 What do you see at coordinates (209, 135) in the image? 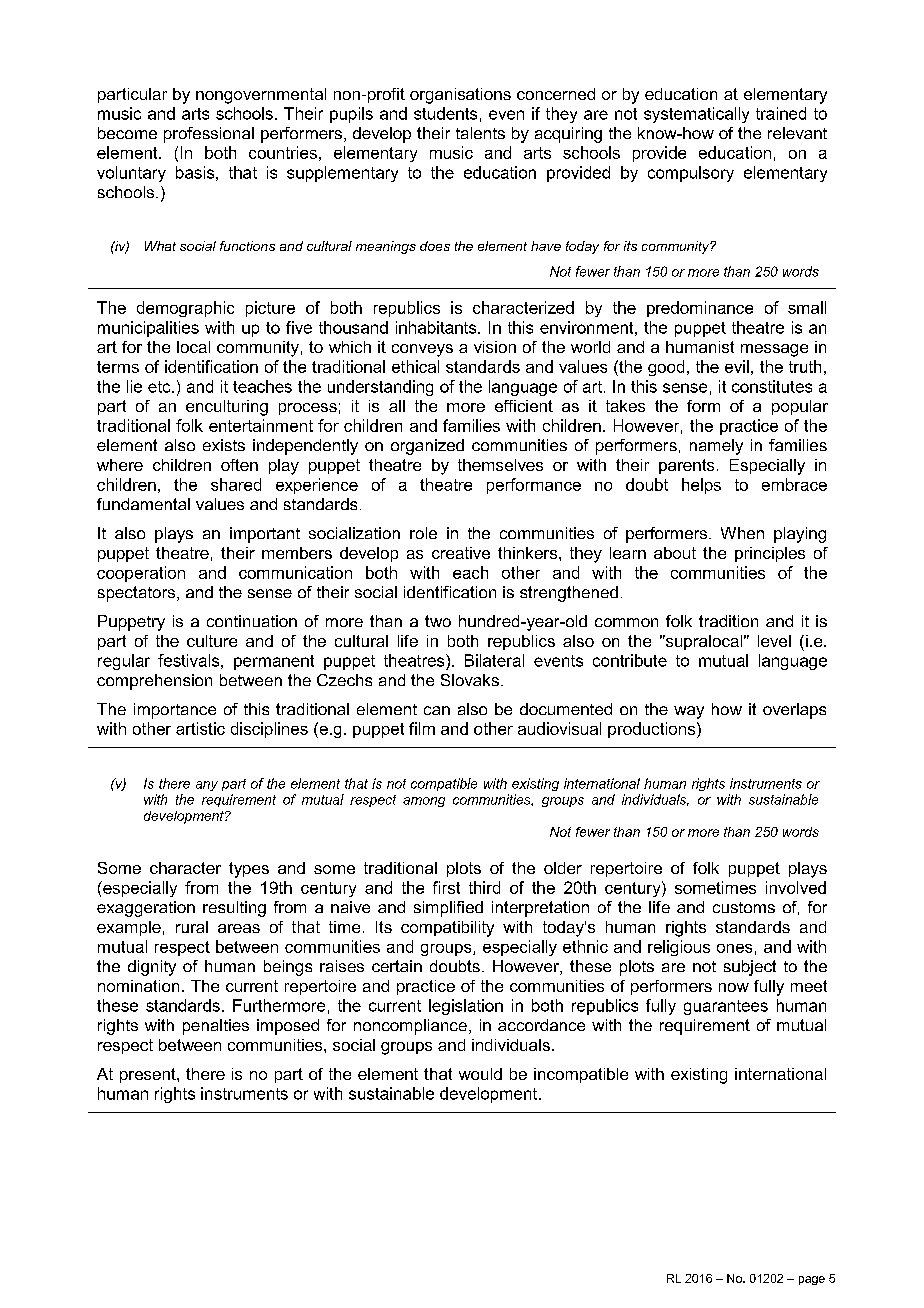
I see `professional` at bounding box center [209, 135].
